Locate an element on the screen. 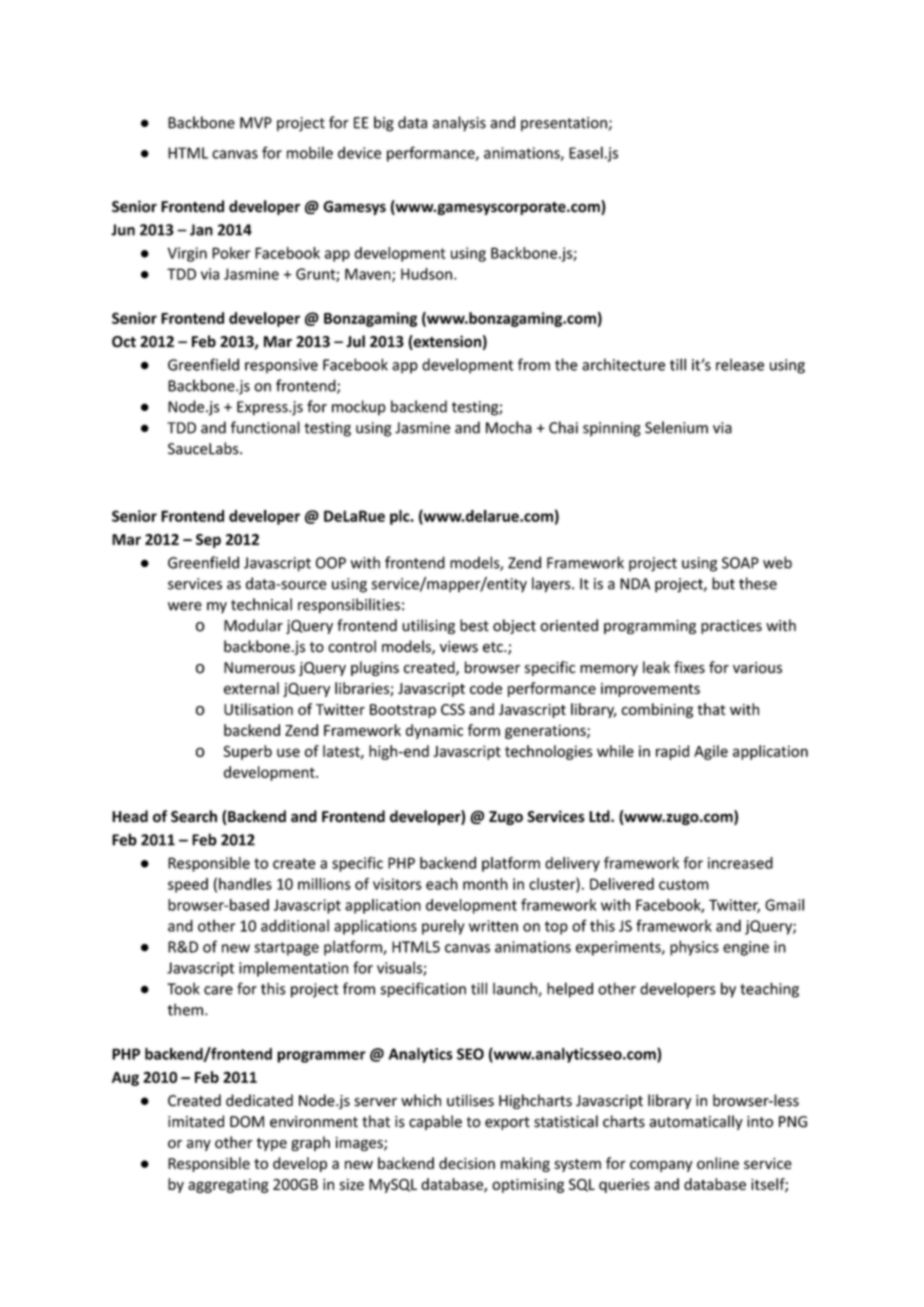 This screenshot has width=924, height=1307. MVP is located at coordinates (256, 123).
